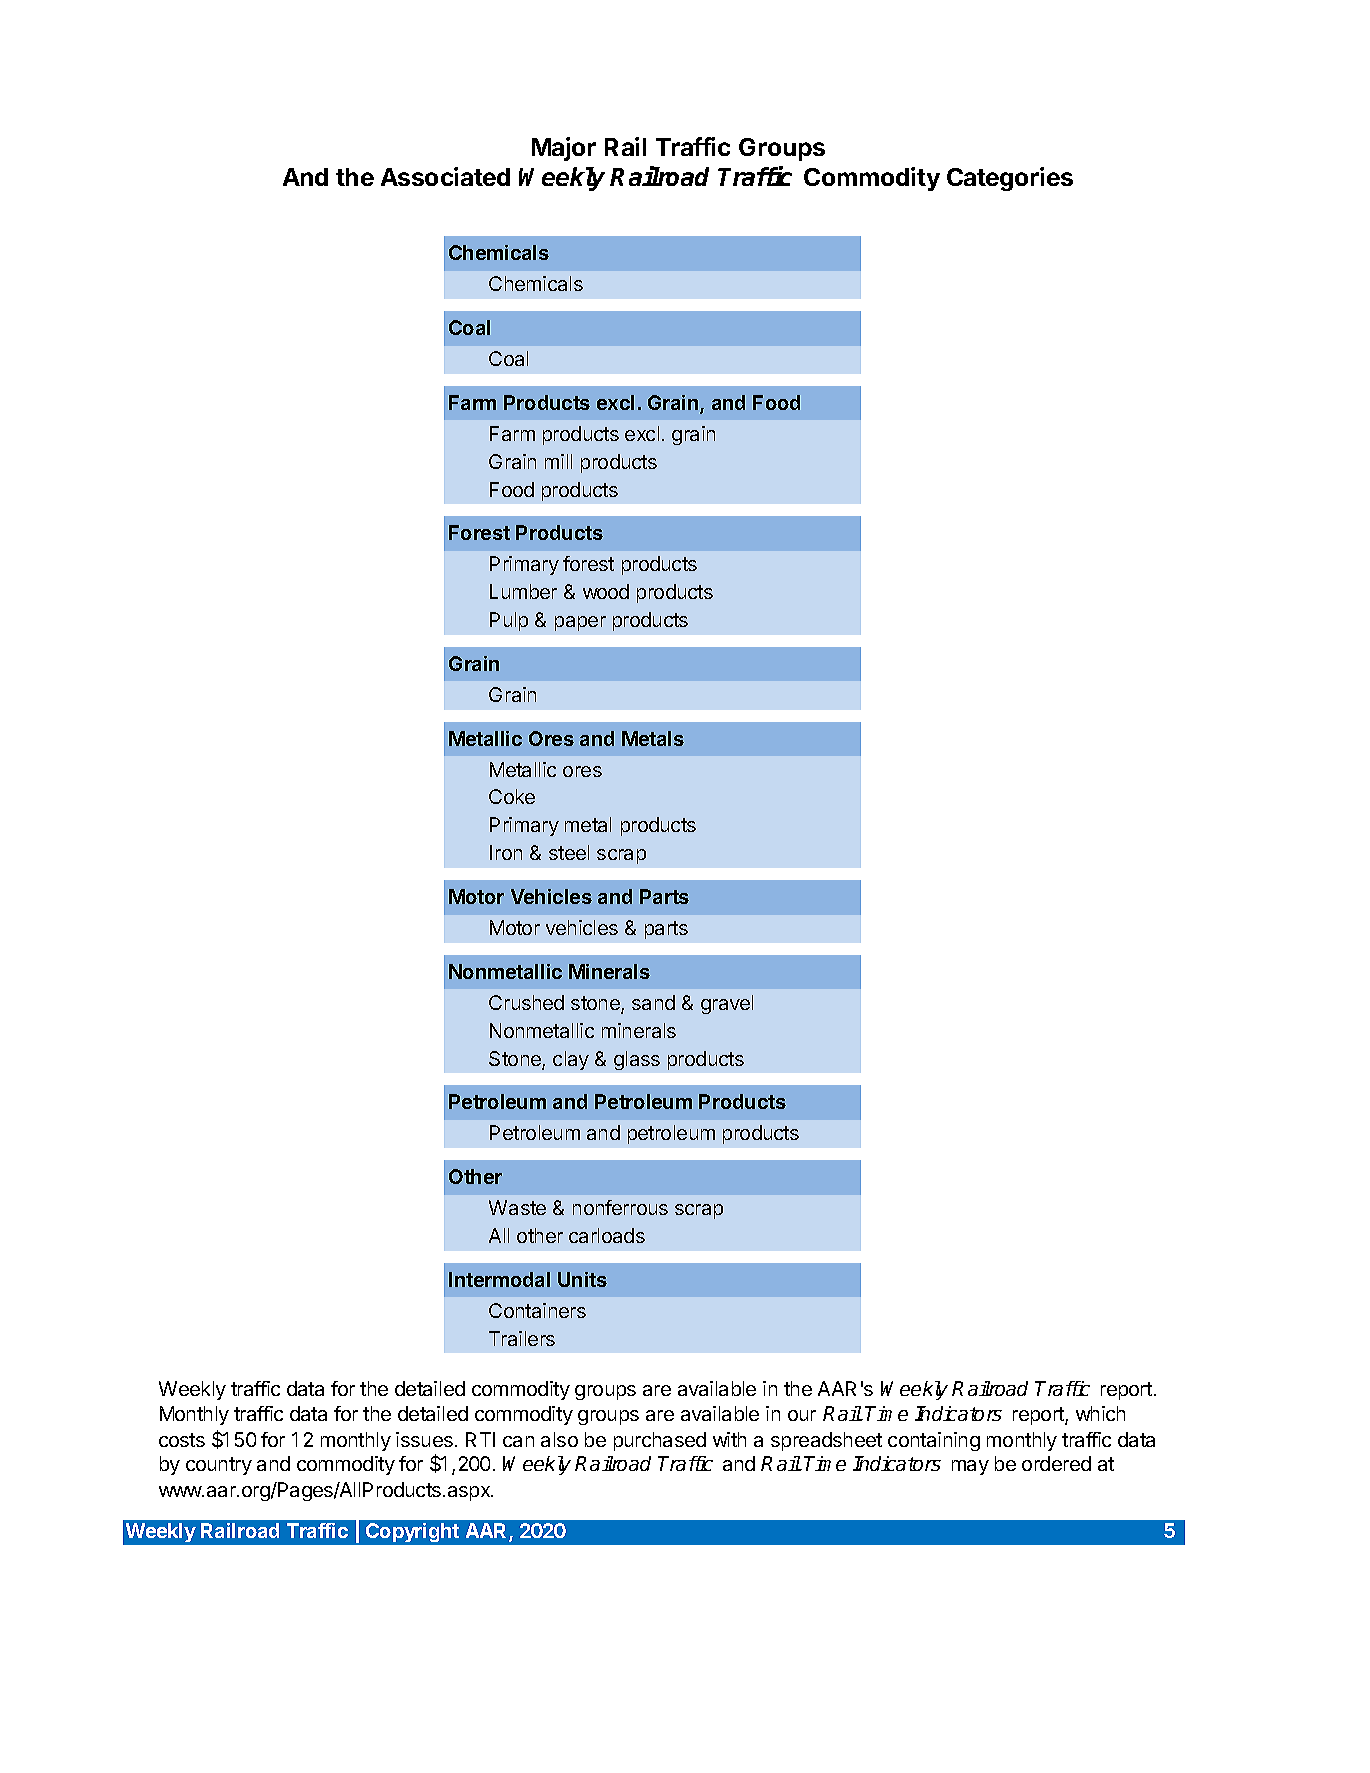 Image resolution: width=1370 pixels, height=1773 pixels. I want to click on paper, so click(580, 623).
